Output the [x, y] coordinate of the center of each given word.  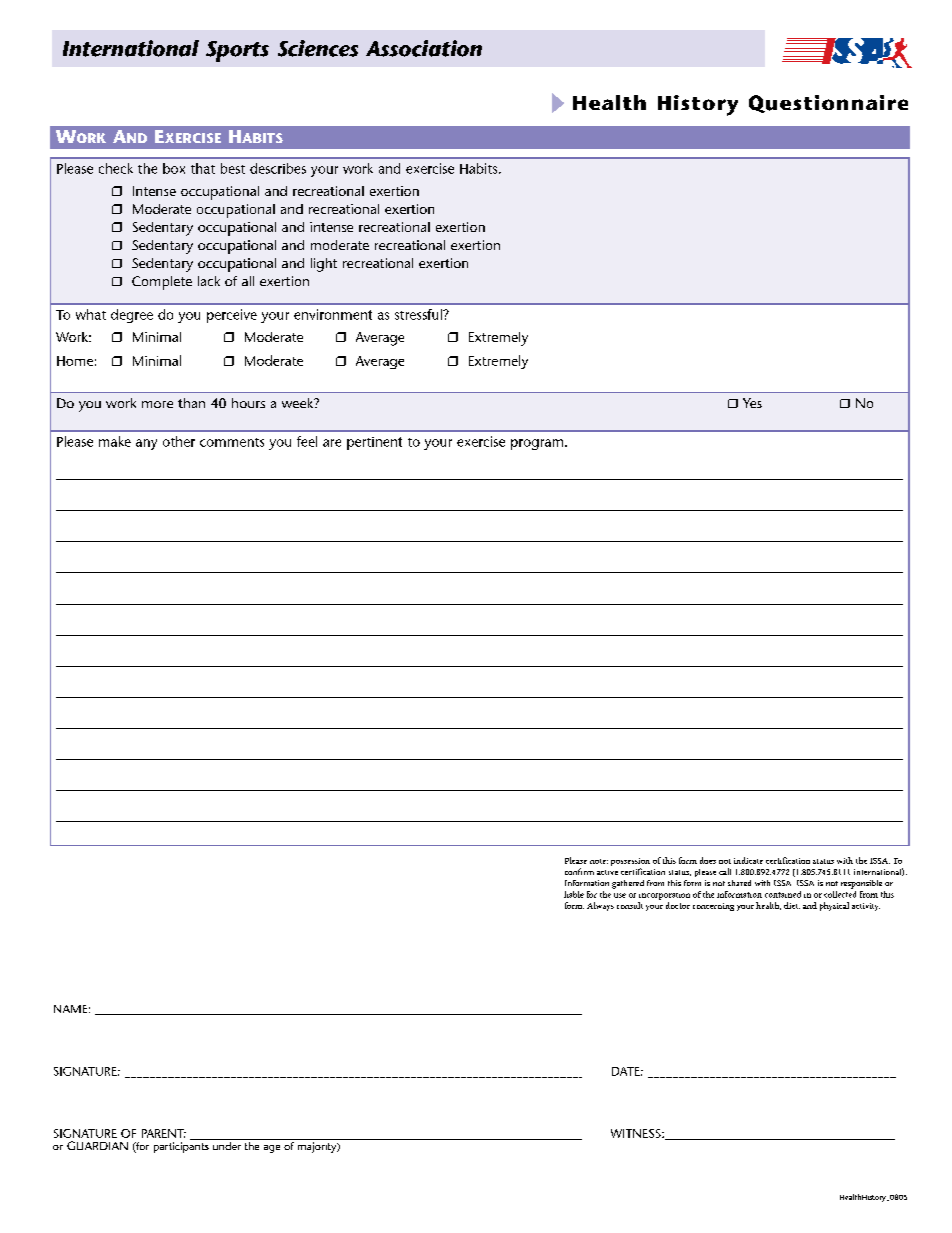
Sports [237, 51]
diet [792, 905]
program [537, 444]
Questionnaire [828, 104]
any [146, 444]
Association [424, 48]
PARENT [164, 1133]
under [227, 1146]
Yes [752, 403]
